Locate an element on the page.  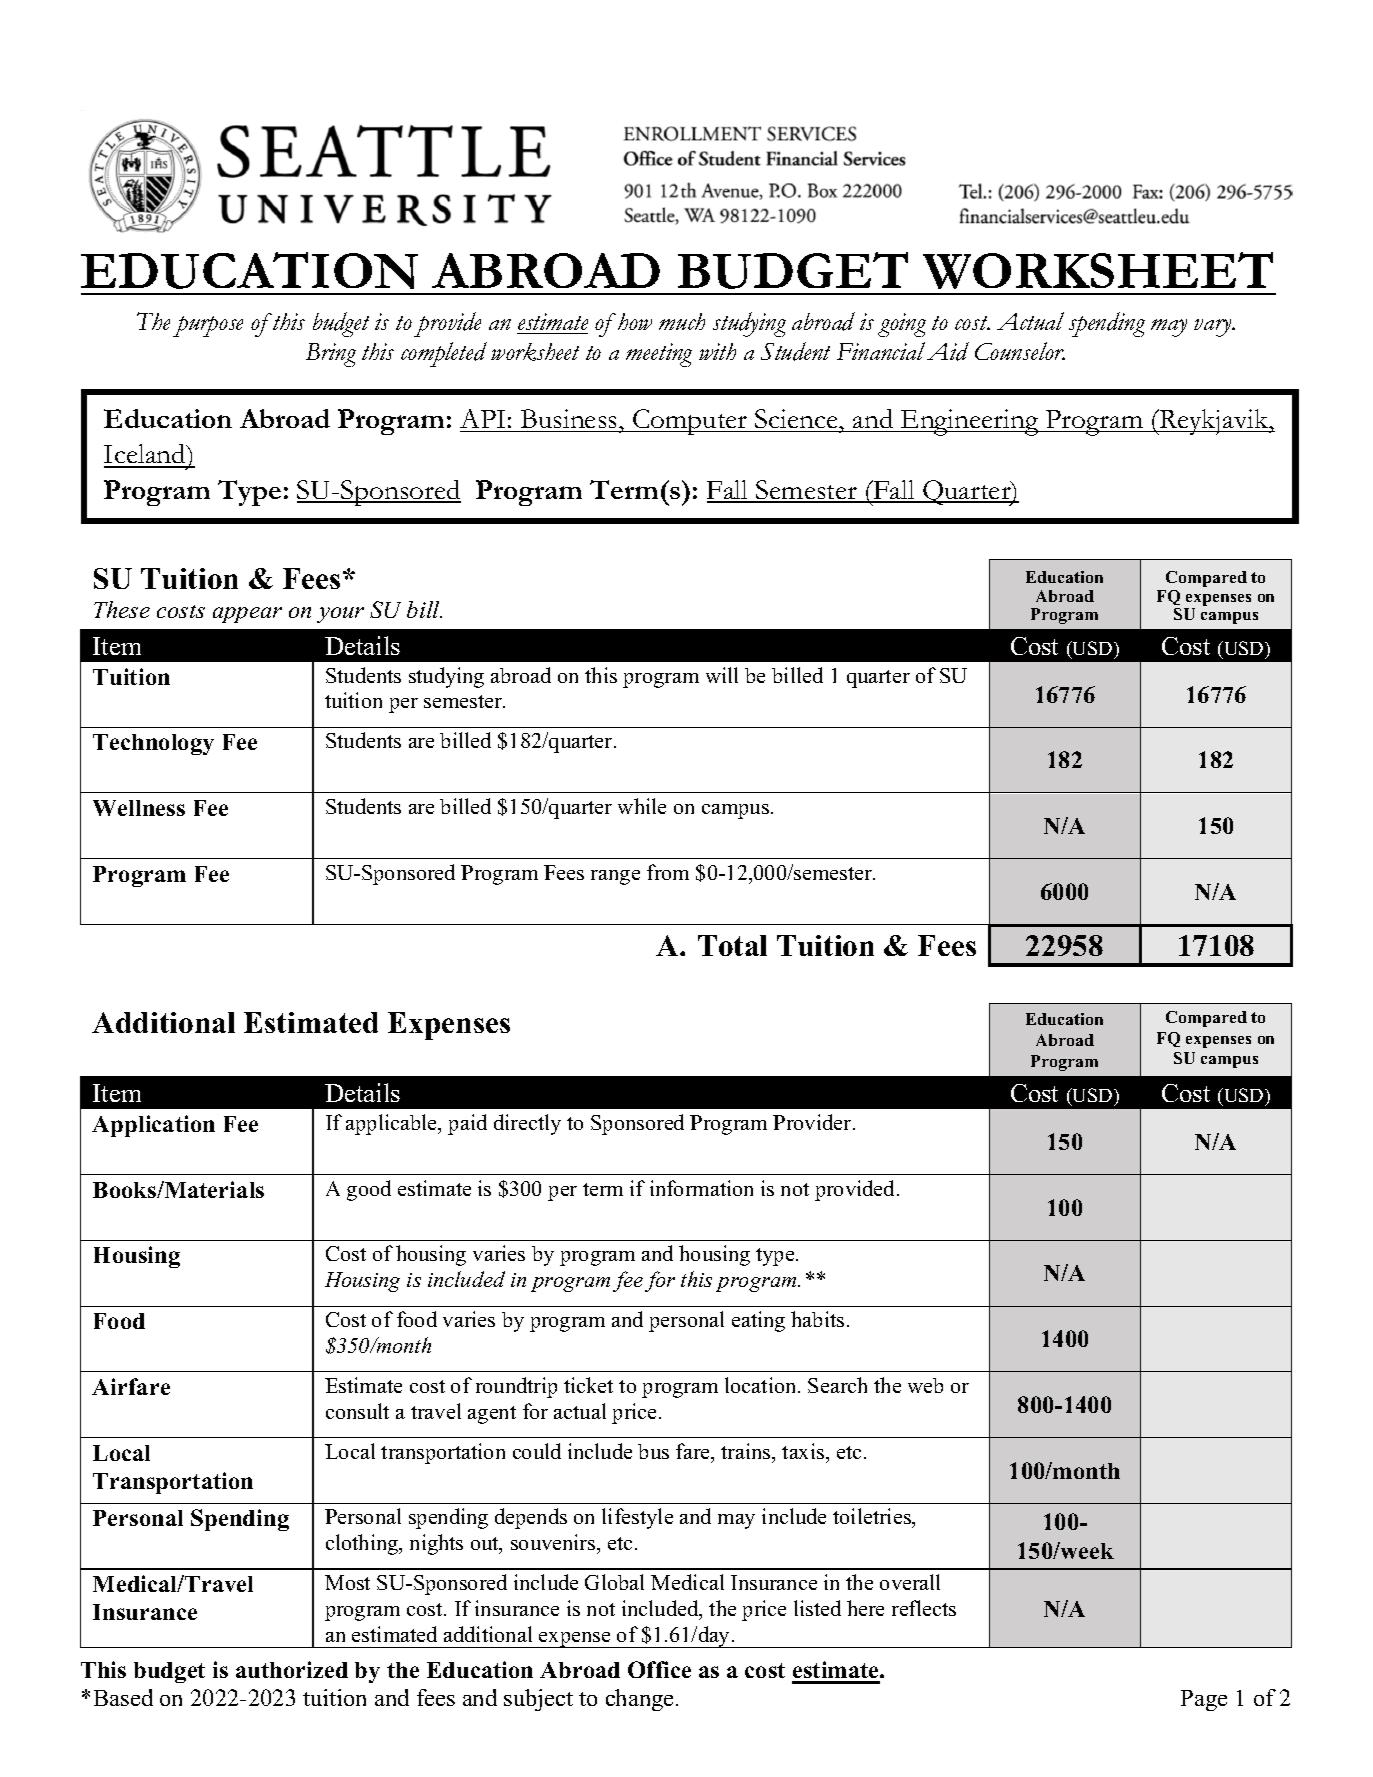
Total is located at coordinates (732, 945).
